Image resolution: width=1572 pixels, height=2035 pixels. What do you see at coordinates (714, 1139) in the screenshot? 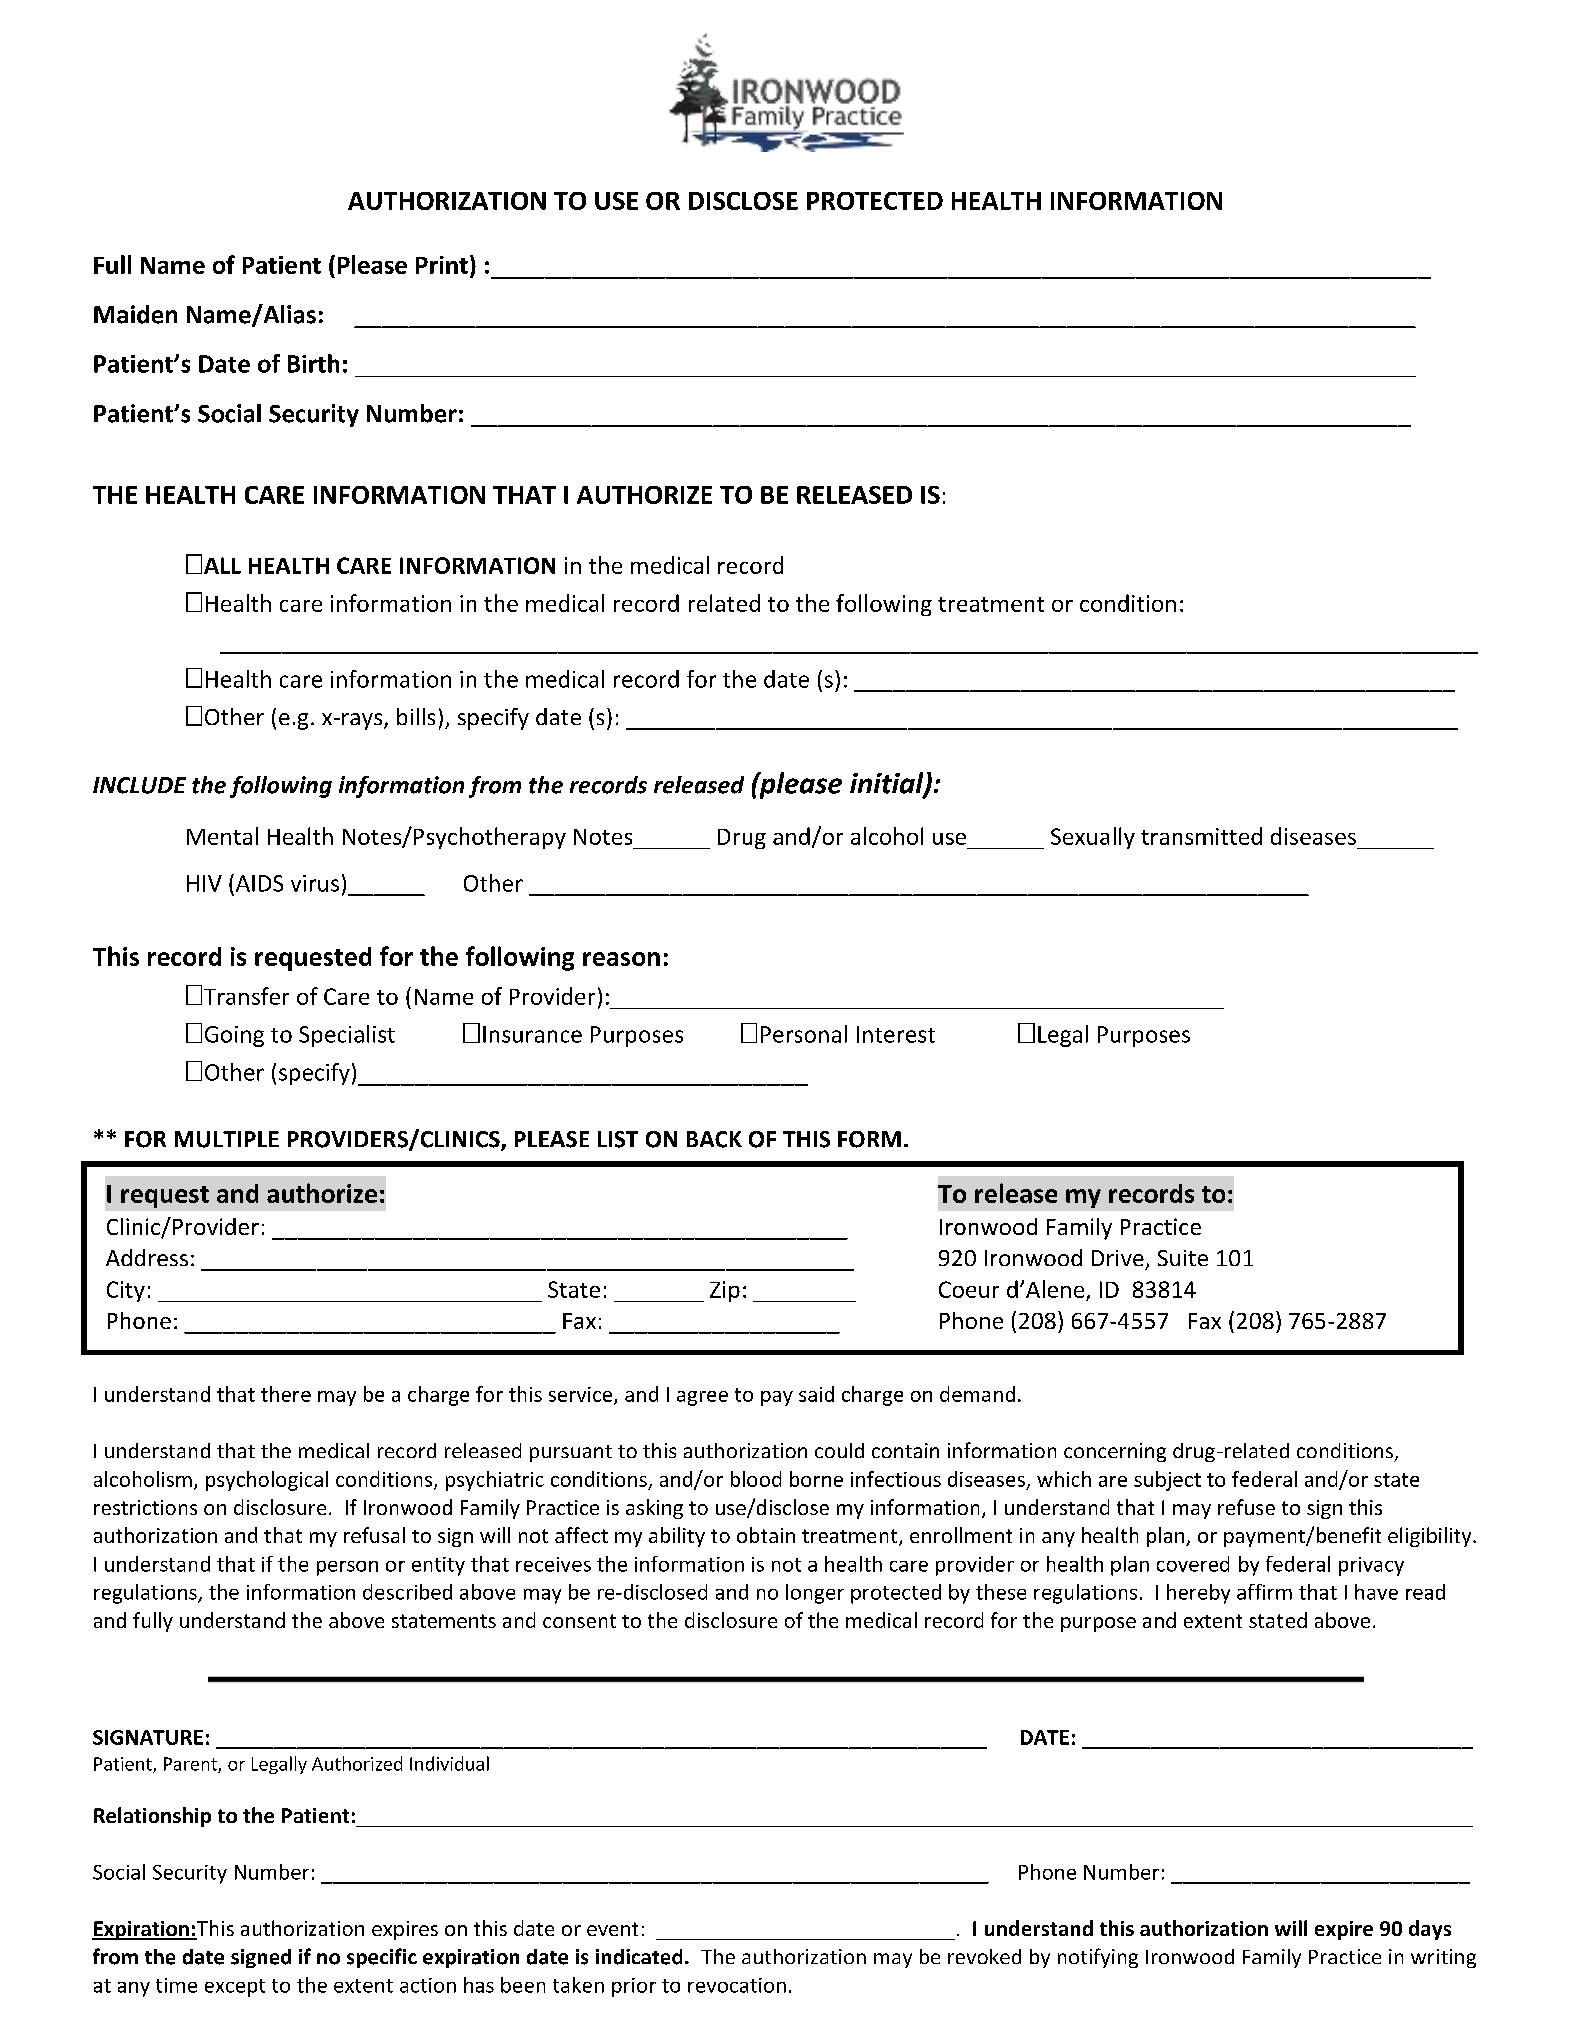
I see `BACK` at bounding box center [714, 1139].
